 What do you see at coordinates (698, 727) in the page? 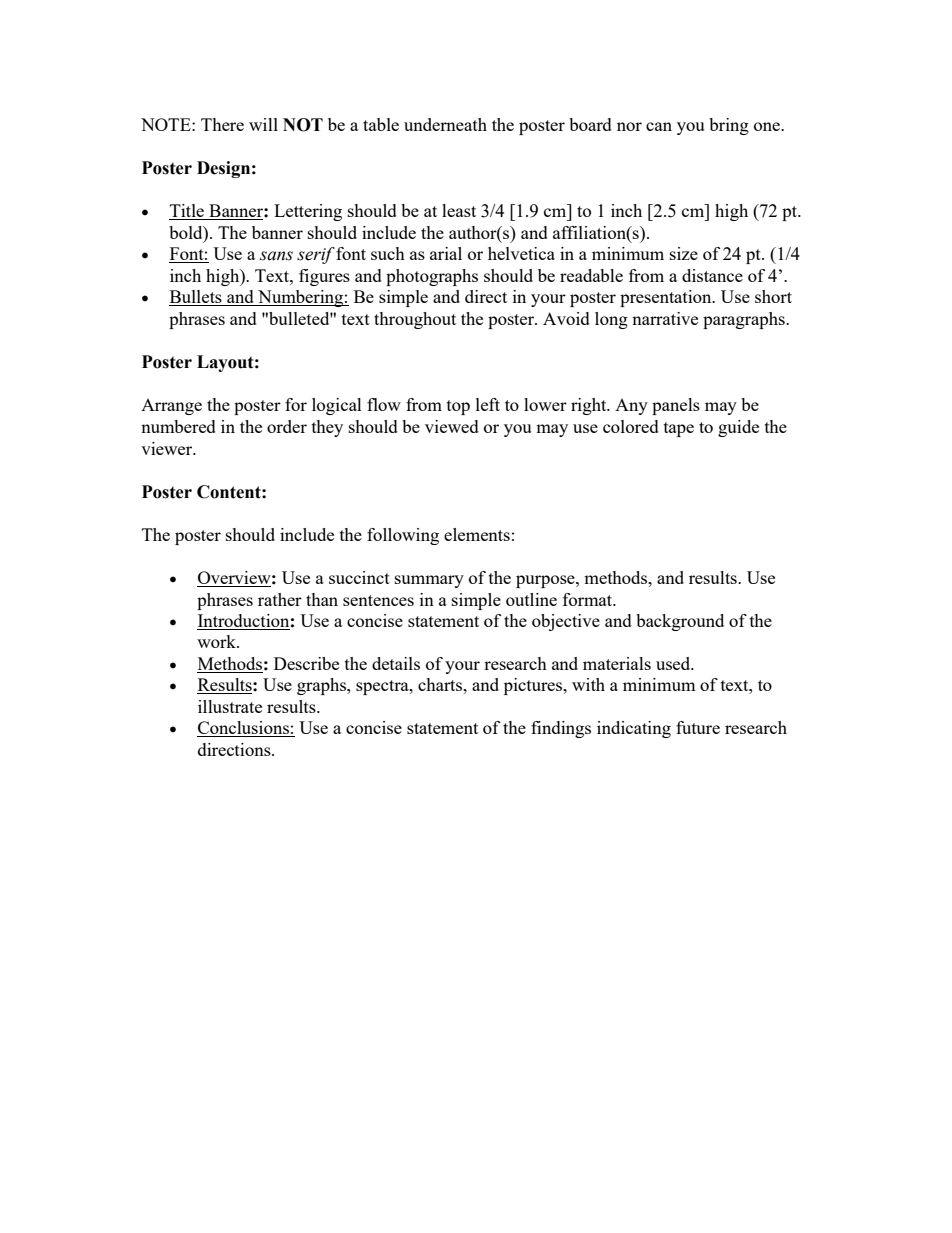
I see `future` at bounding box center [698, 727].
